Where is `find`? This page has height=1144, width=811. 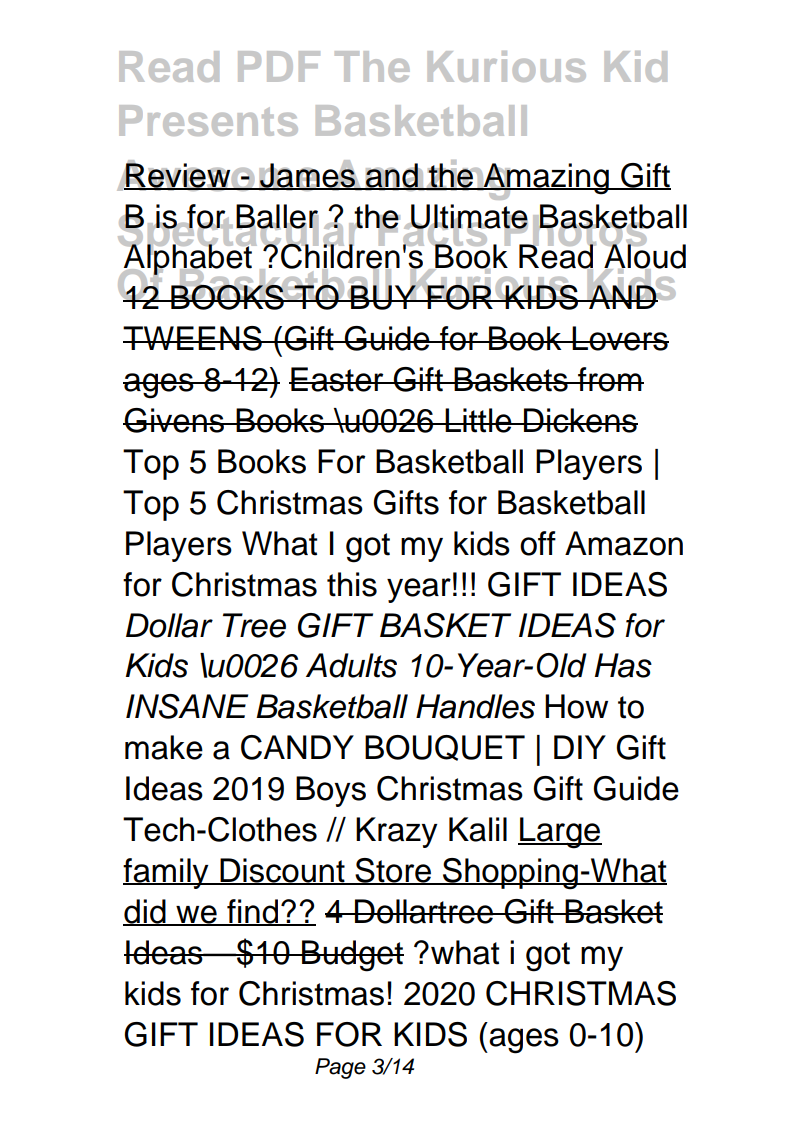
find is located at coordinates (252, 912).
